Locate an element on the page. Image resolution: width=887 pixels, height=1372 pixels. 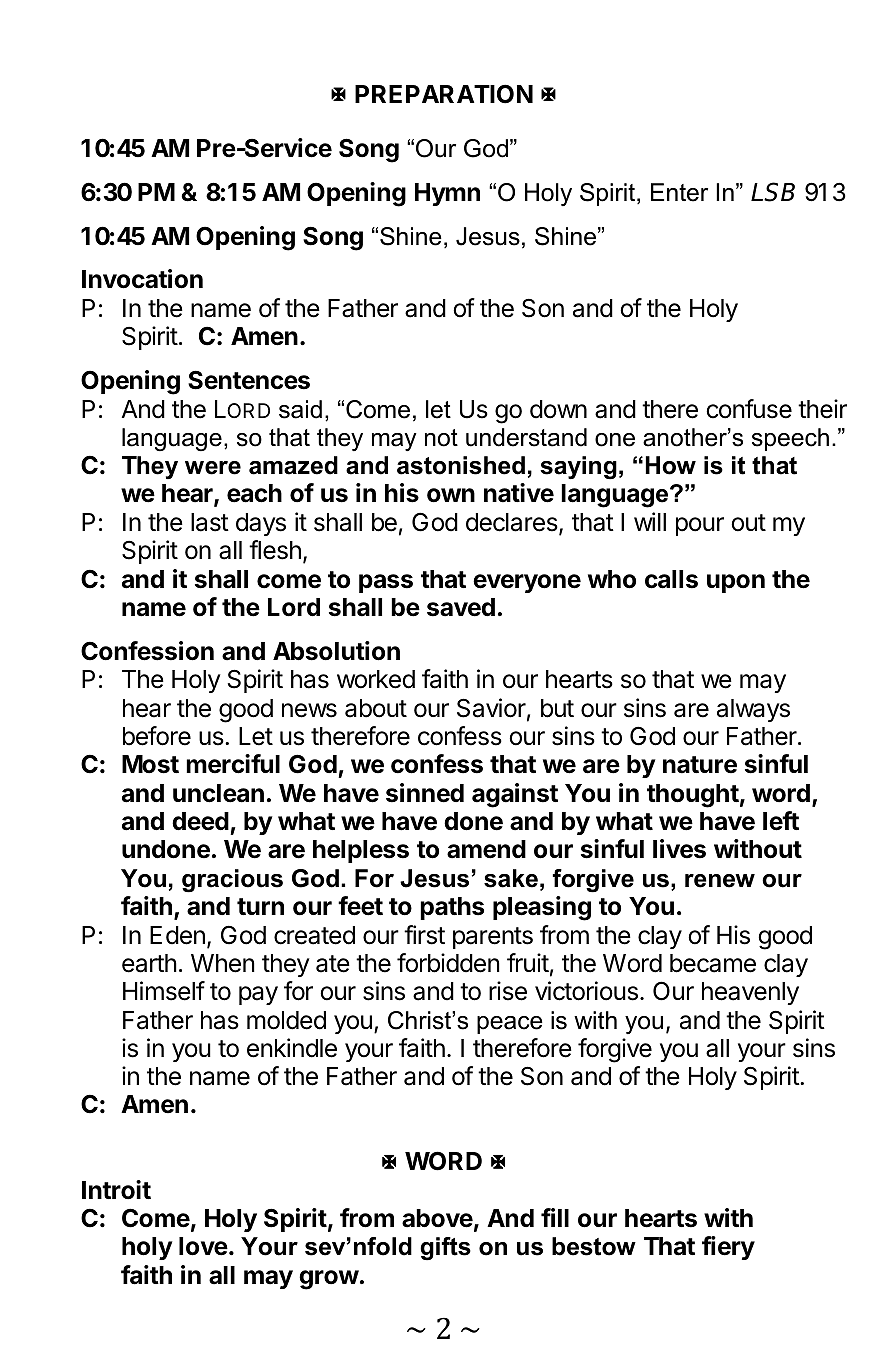
but is located at coordinates (557, 708).
